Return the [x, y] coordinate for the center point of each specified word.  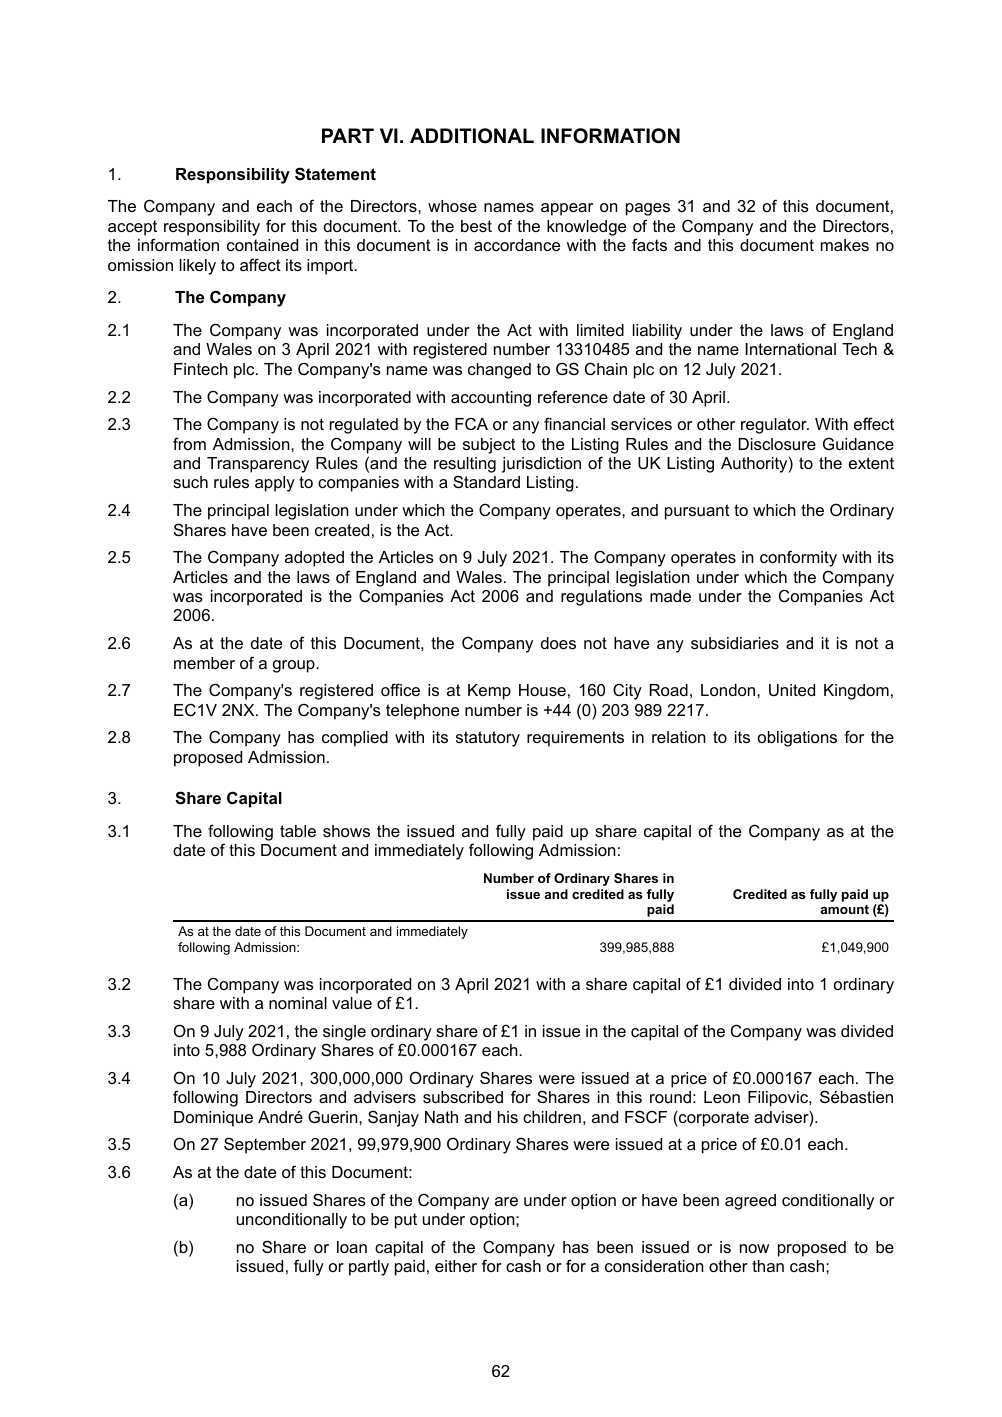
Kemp [489, 692]
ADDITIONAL [472, 136]
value [352, 1003]
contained [262, 245]
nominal [298, 1003]
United [792, 690]
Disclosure [777, 444]
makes [845, 245]
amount [845, 909]
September [265, 1145]
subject [489, 446]
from [189, 443]
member [204, 663]
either [456, 1266]
